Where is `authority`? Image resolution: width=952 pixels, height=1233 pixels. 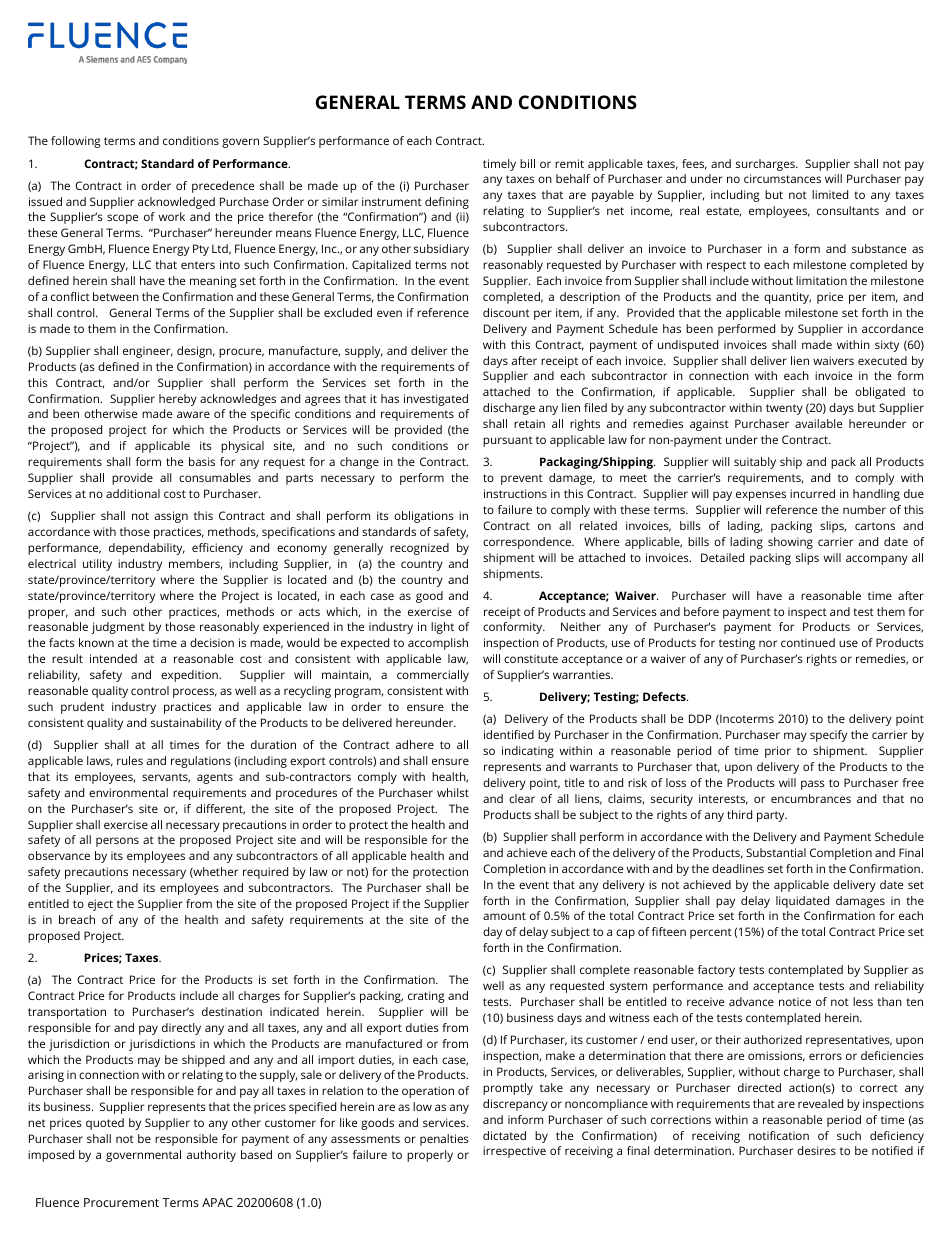
authority is located at coordinates (211, 1156).
